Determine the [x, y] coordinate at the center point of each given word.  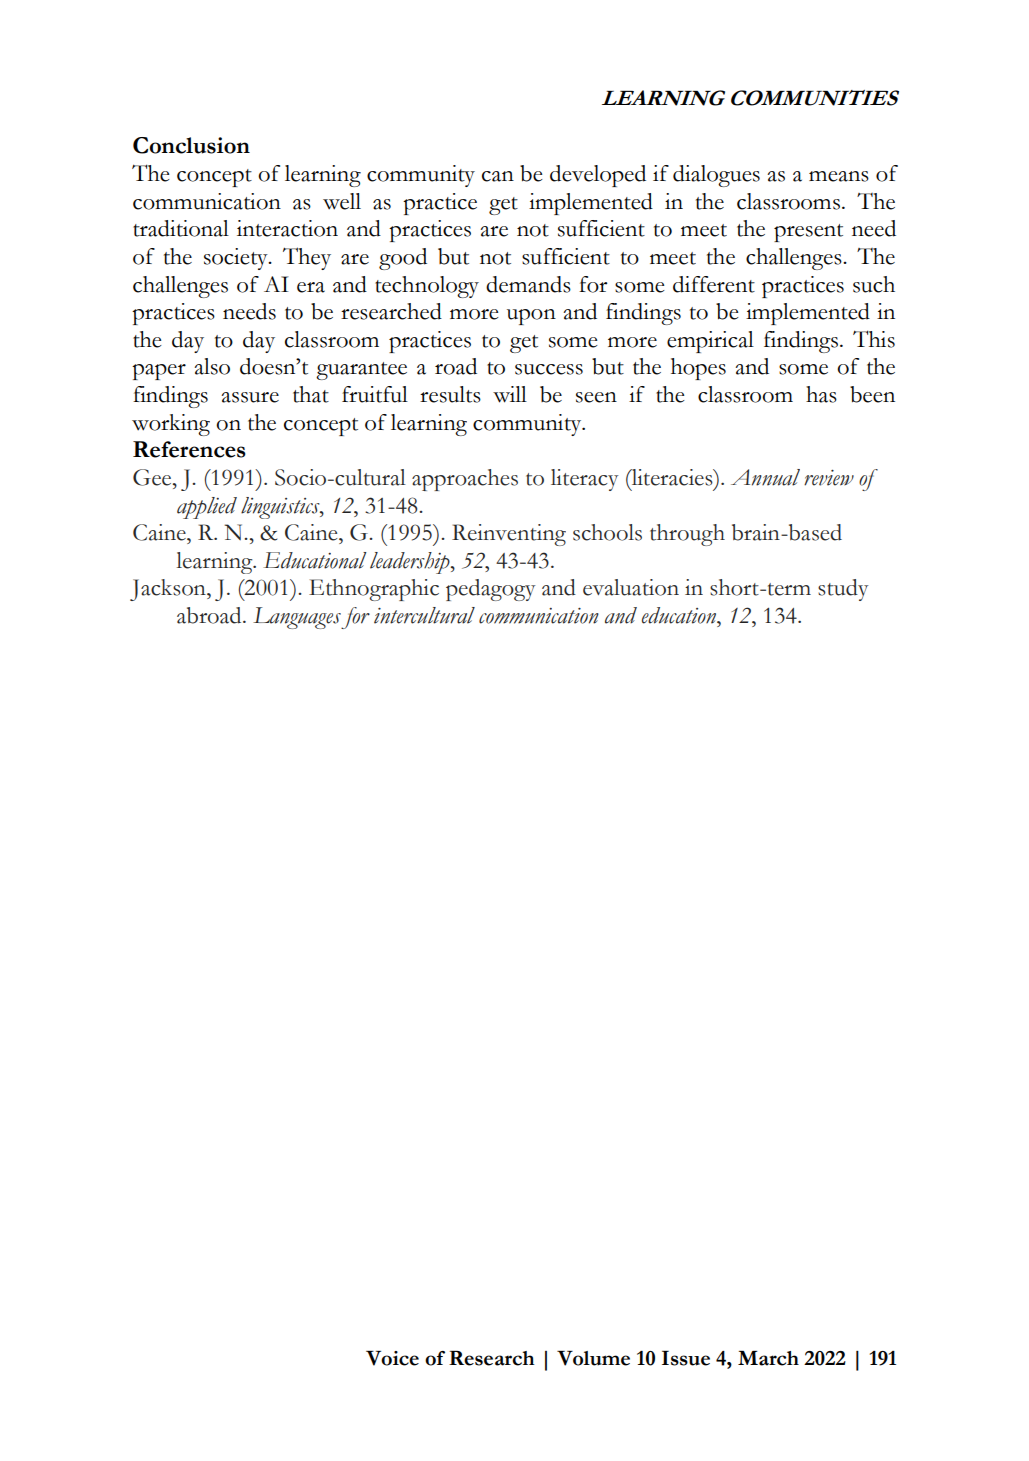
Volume [593, 1358]
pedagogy [490, 590]
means [839, 176]
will [510, 394]
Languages [297, 618]
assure [250, 397]
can [498, 176]
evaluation [631, 587]
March [768, 1358]
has [821, 394]
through [687, 535]
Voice [392, 1358]
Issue [686, 1358]
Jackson [169, 590]
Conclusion [191, 145]
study [843, 590]
